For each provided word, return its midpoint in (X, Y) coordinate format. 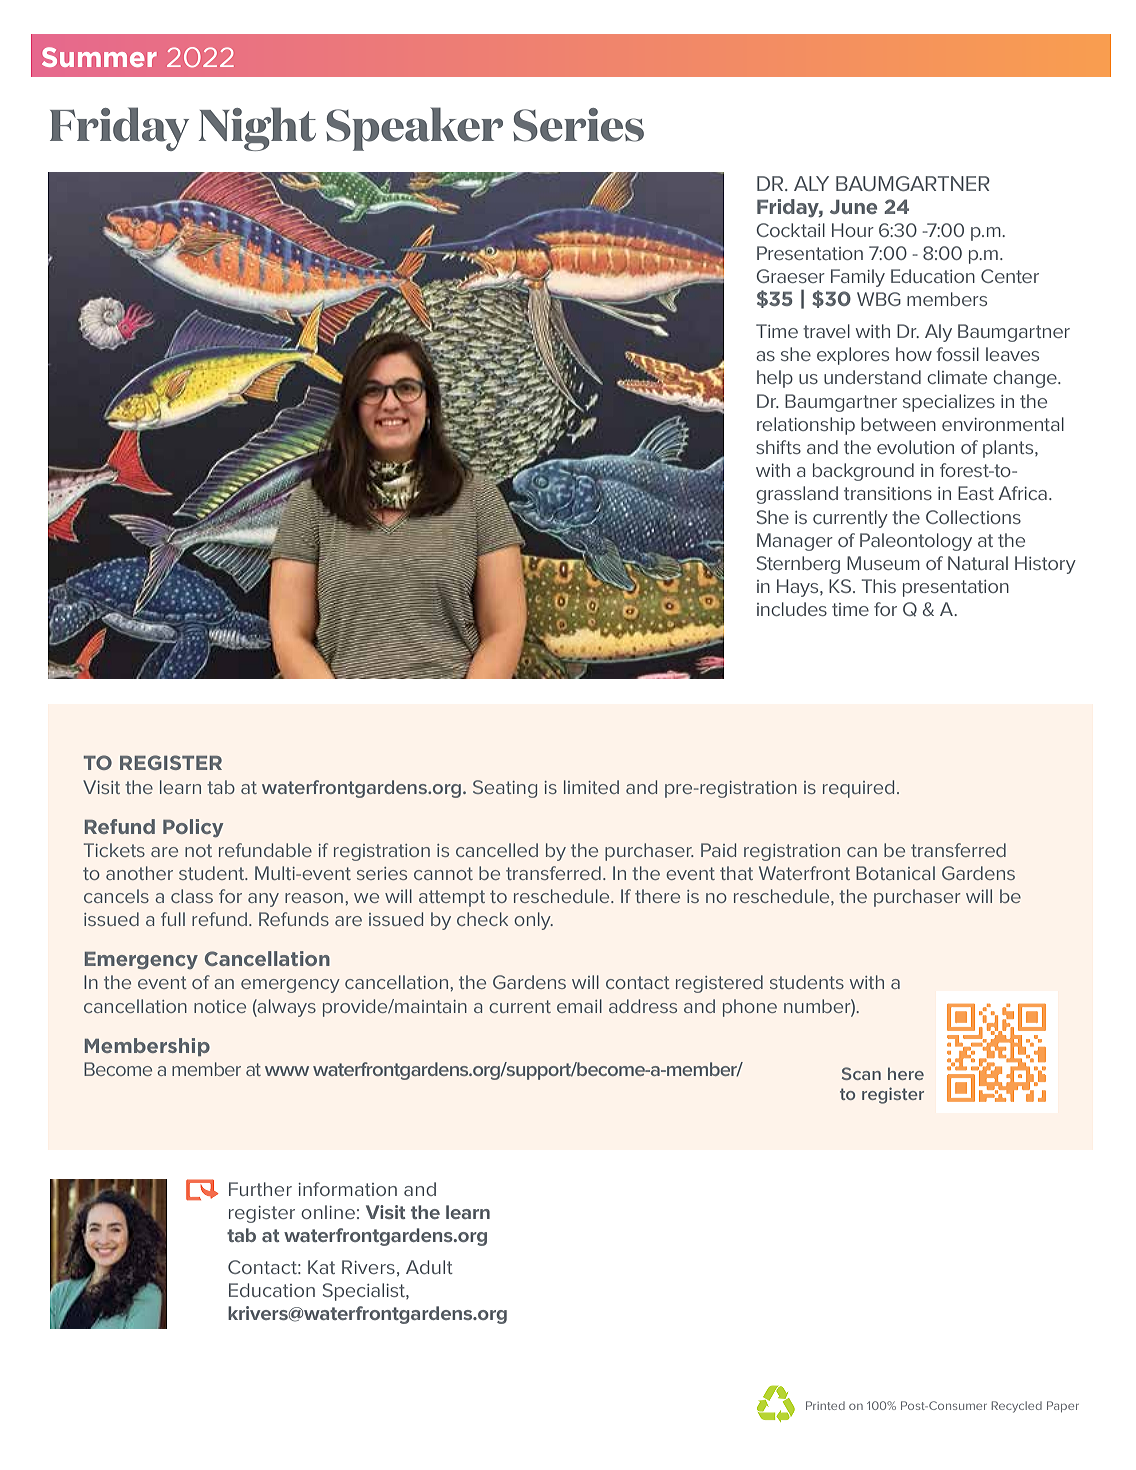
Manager (795, 542)
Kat (321, 1267)
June (853, 206)
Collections (973, 517)
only (533, 921)
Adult (429, 1267)
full (173, 919)
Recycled (1017, 1407)
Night (257, 129)
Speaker (414, 129)
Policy (193, 828)
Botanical (895, 873)
